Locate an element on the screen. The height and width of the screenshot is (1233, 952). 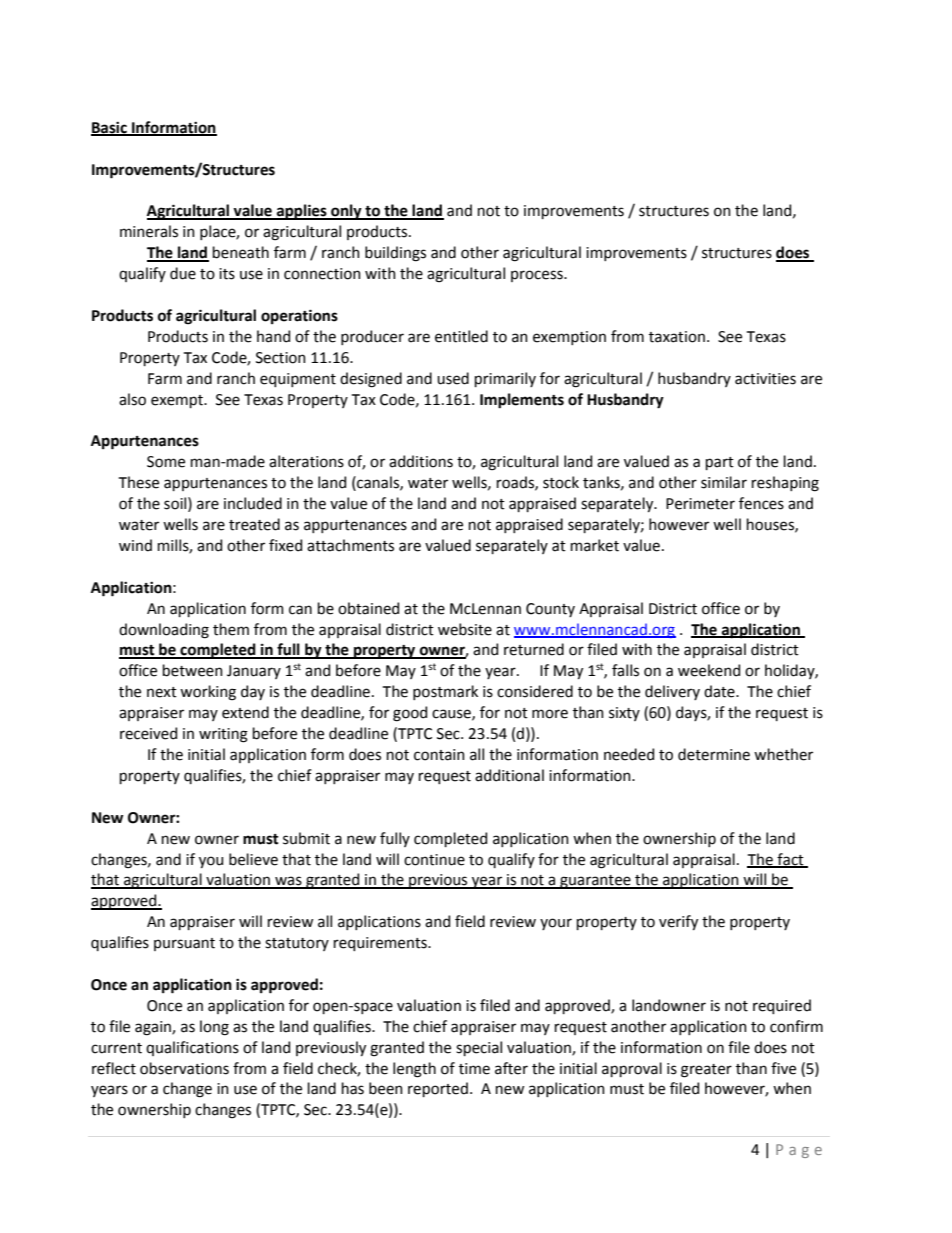
determine is located at coordinates (714, 754).
